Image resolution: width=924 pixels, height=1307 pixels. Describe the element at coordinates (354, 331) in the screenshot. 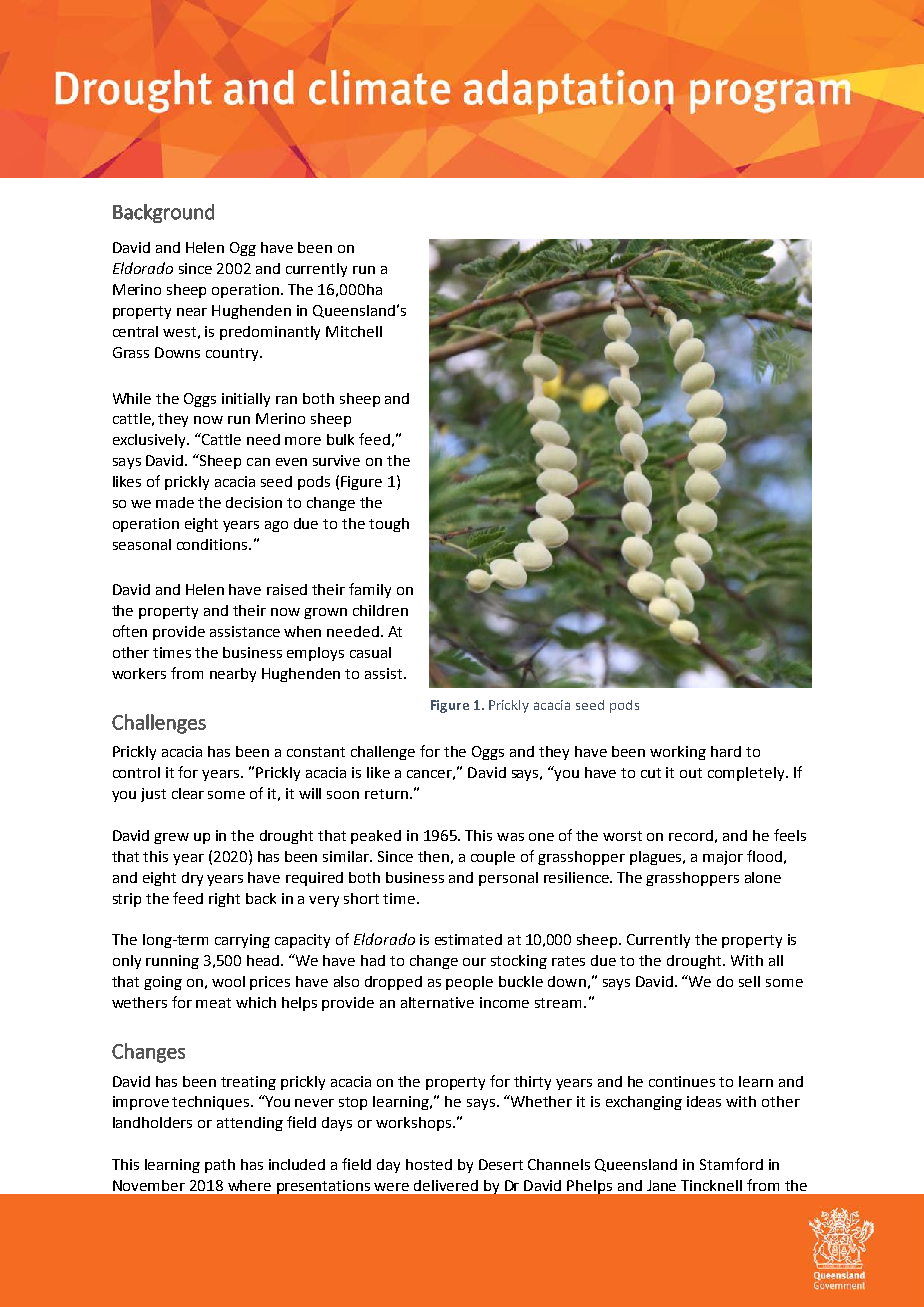

I see `Mitchell` at that location.
